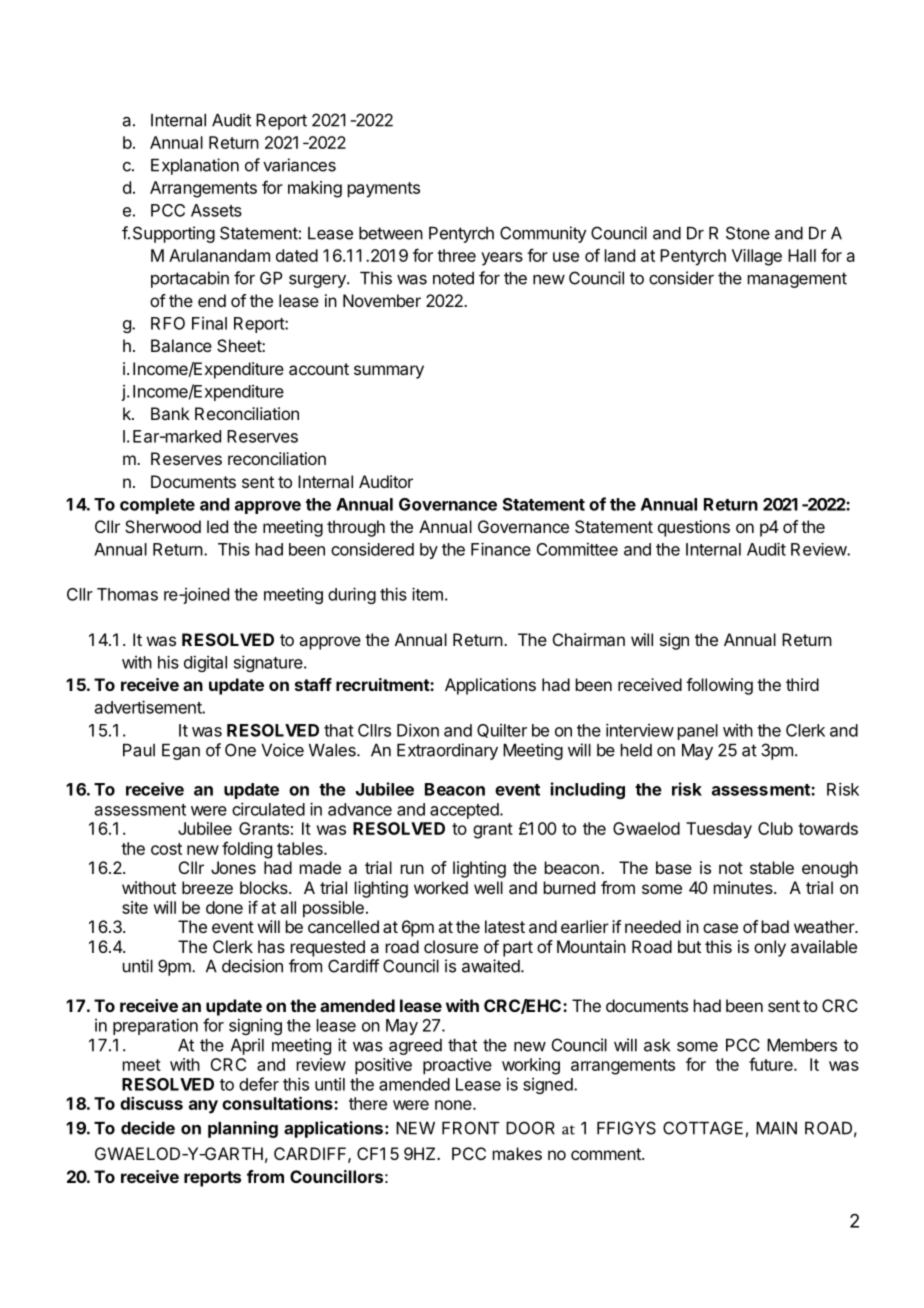  What do you see at coordinates (748, 233) in the screenshot?
I see `Stone` at bounding box center [748, 233].
